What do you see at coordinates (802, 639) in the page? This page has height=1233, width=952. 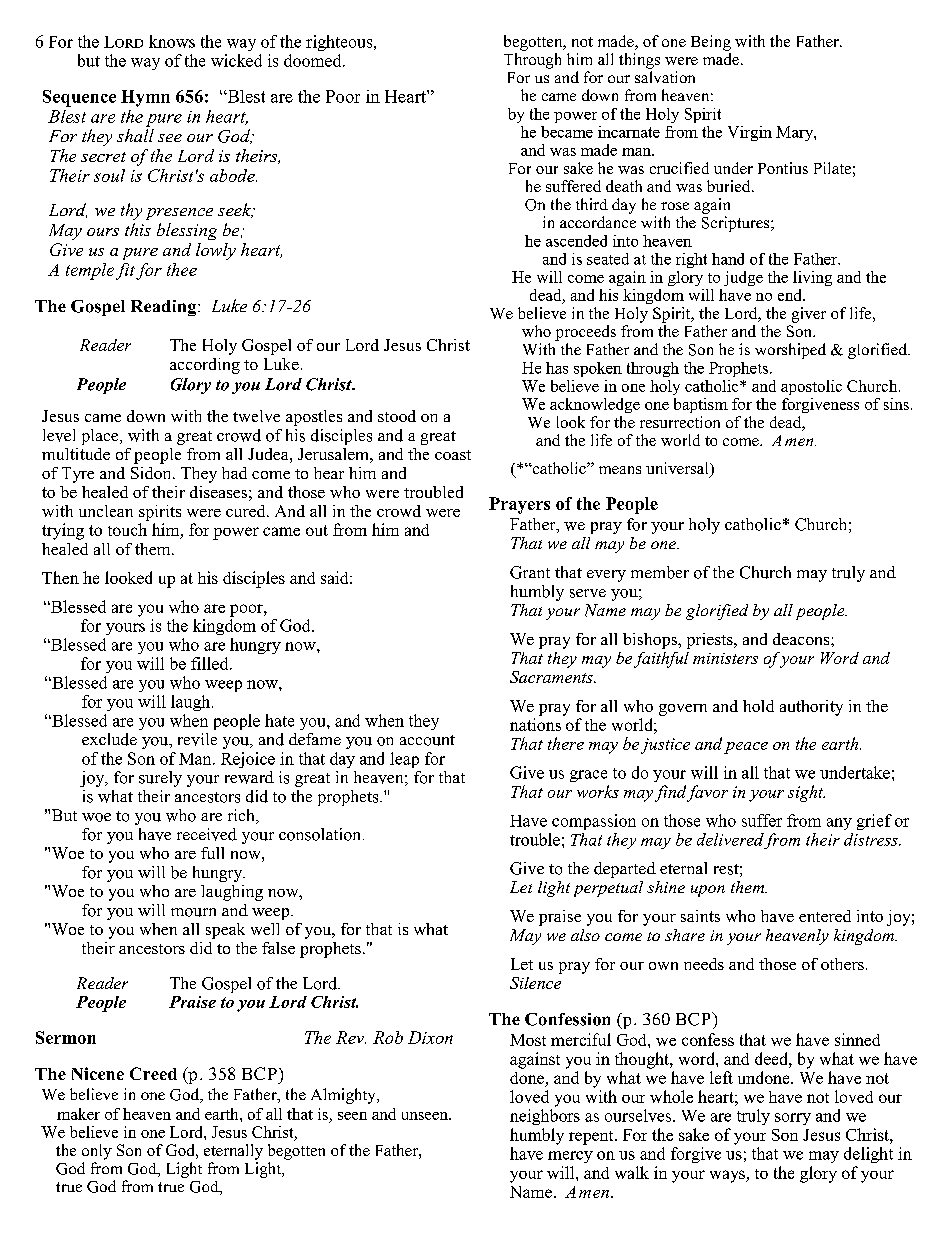 I see `deacons` at bounding box center [802, 639].
